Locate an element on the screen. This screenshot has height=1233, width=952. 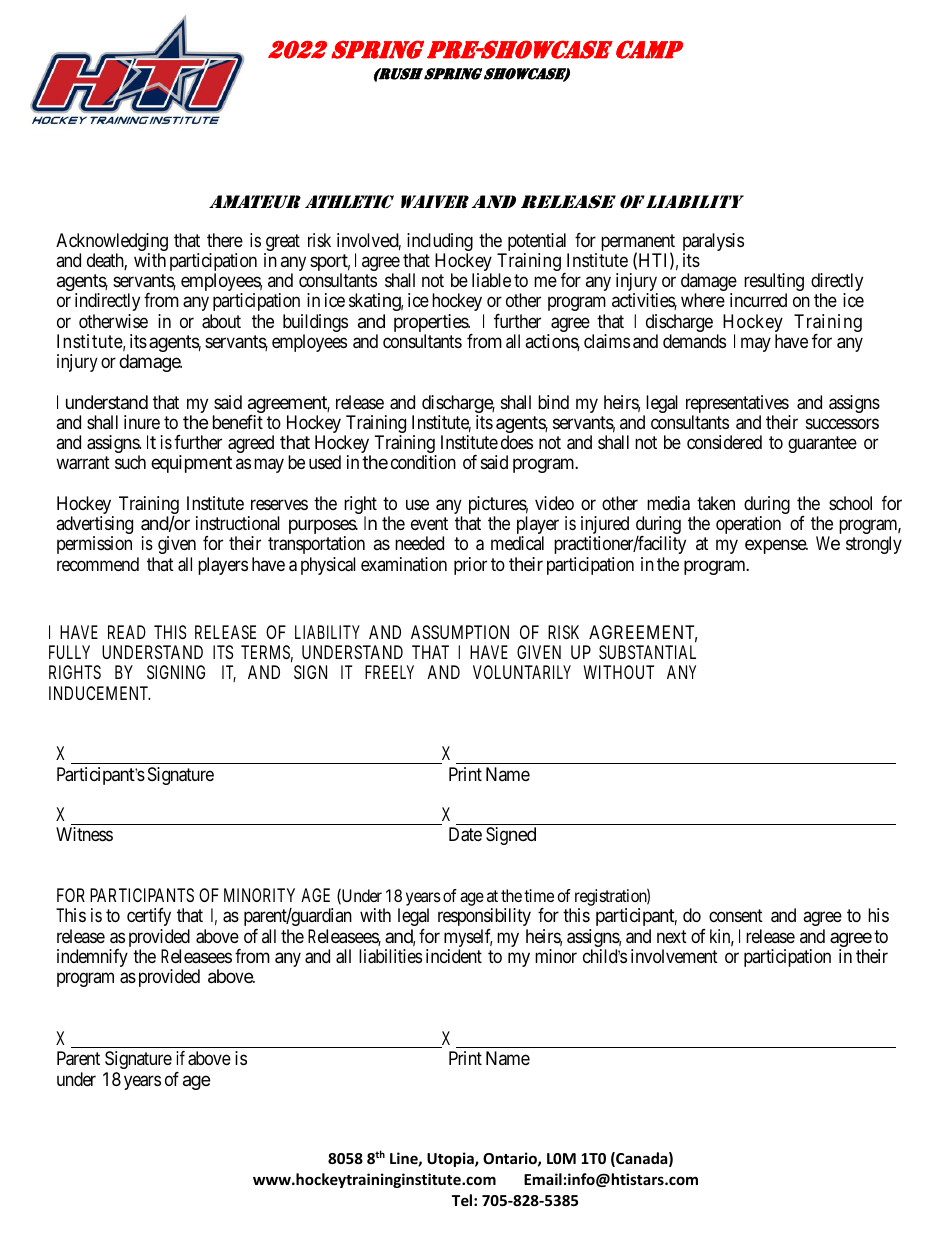
SUBSTANTIAL is located at coordinates (647, 652).
